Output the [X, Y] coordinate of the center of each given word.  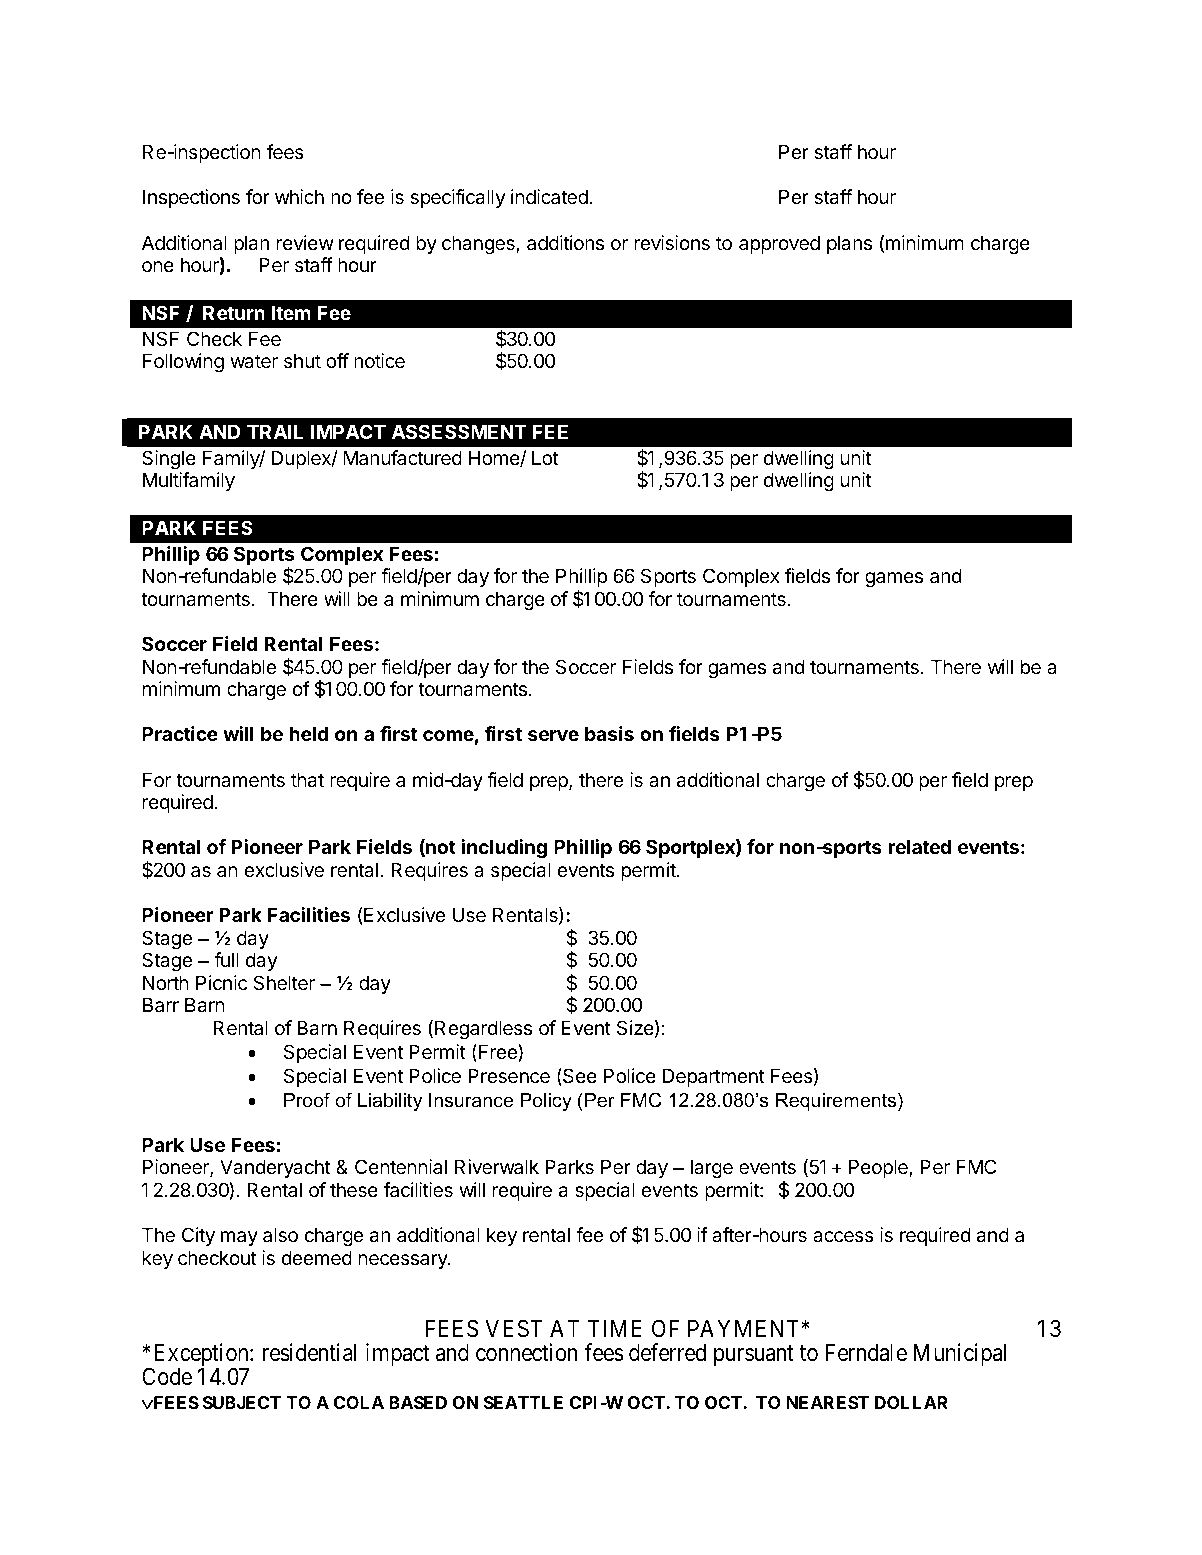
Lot [545, 457]
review [305, 242]
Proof [307, 1100]
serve [553, 735]
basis [609, 733]
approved [779, 244]
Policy [546, 1102]
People [879, 1168]
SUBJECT [242, 1402]
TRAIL [275, 431]
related [919, 846]
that [307, 780]
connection [527, 1352]
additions [565, 243]
